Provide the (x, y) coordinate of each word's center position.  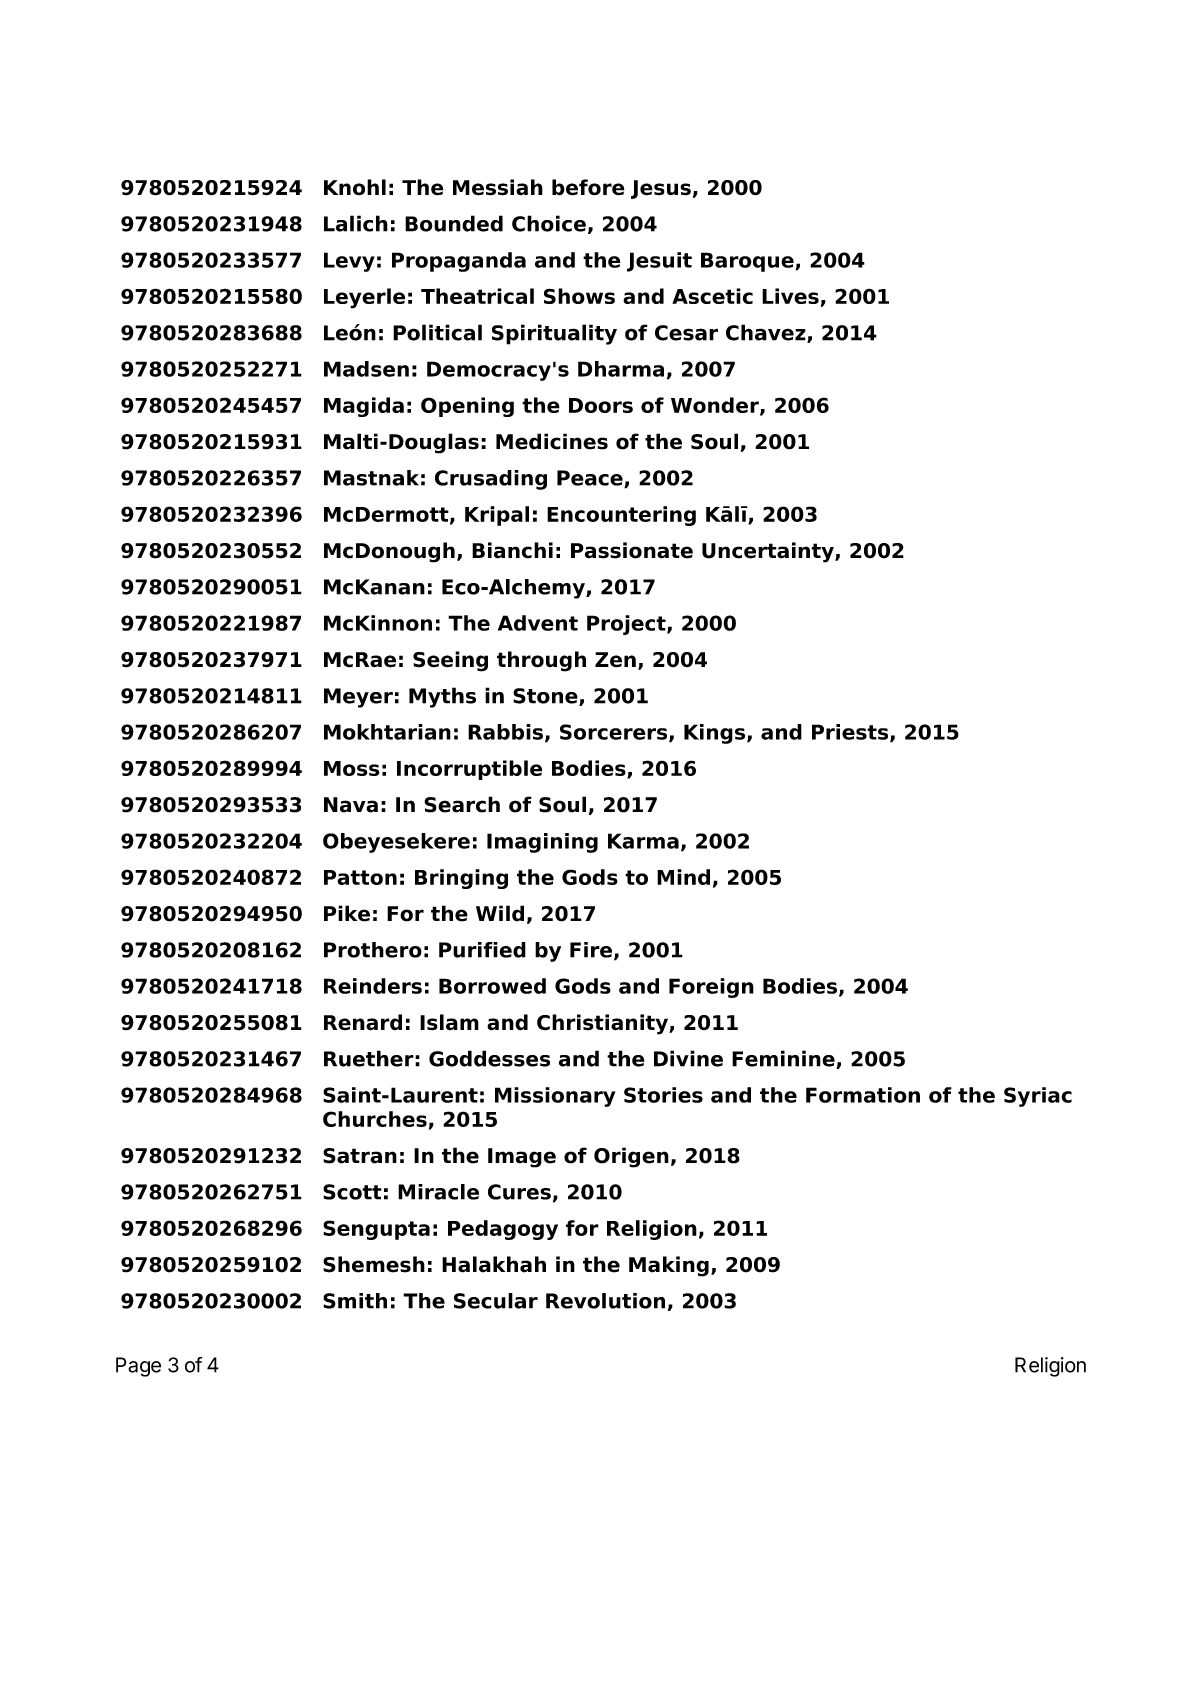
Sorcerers (615, 733)
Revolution (605, 1301)
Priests (851, 733)
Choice (549, 223)
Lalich (356, 223)
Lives (790, 296)
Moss (352, 768)
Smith (355, 1301)
